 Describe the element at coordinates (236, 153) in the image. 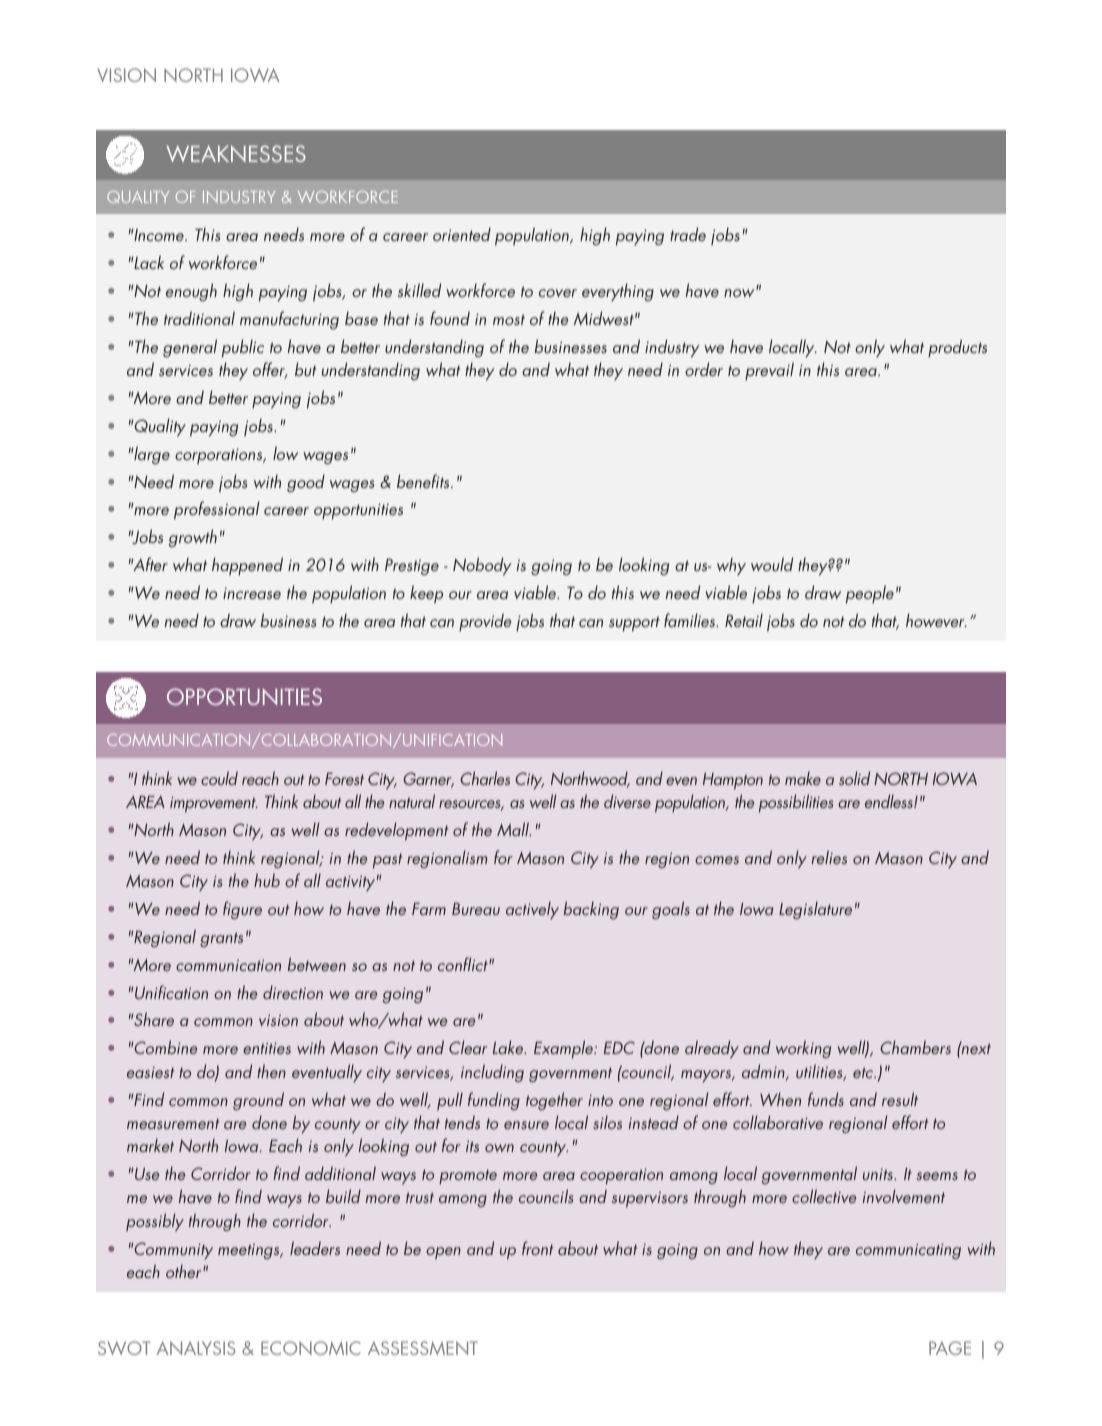

I see `WEAKNESSES` at that location.
